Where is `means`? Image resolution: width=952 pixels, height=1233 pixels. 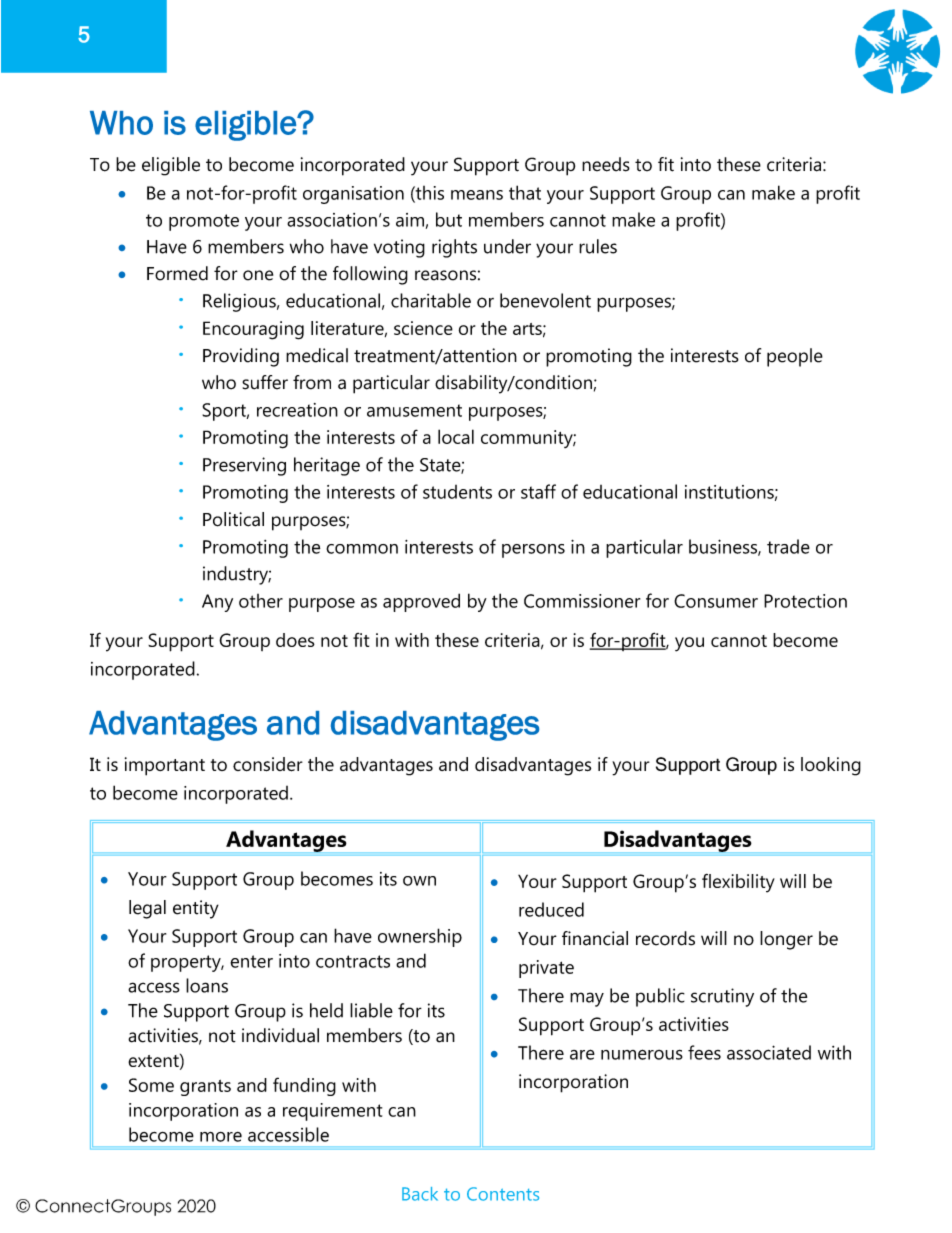
means is located at coordinates (477, 195).
